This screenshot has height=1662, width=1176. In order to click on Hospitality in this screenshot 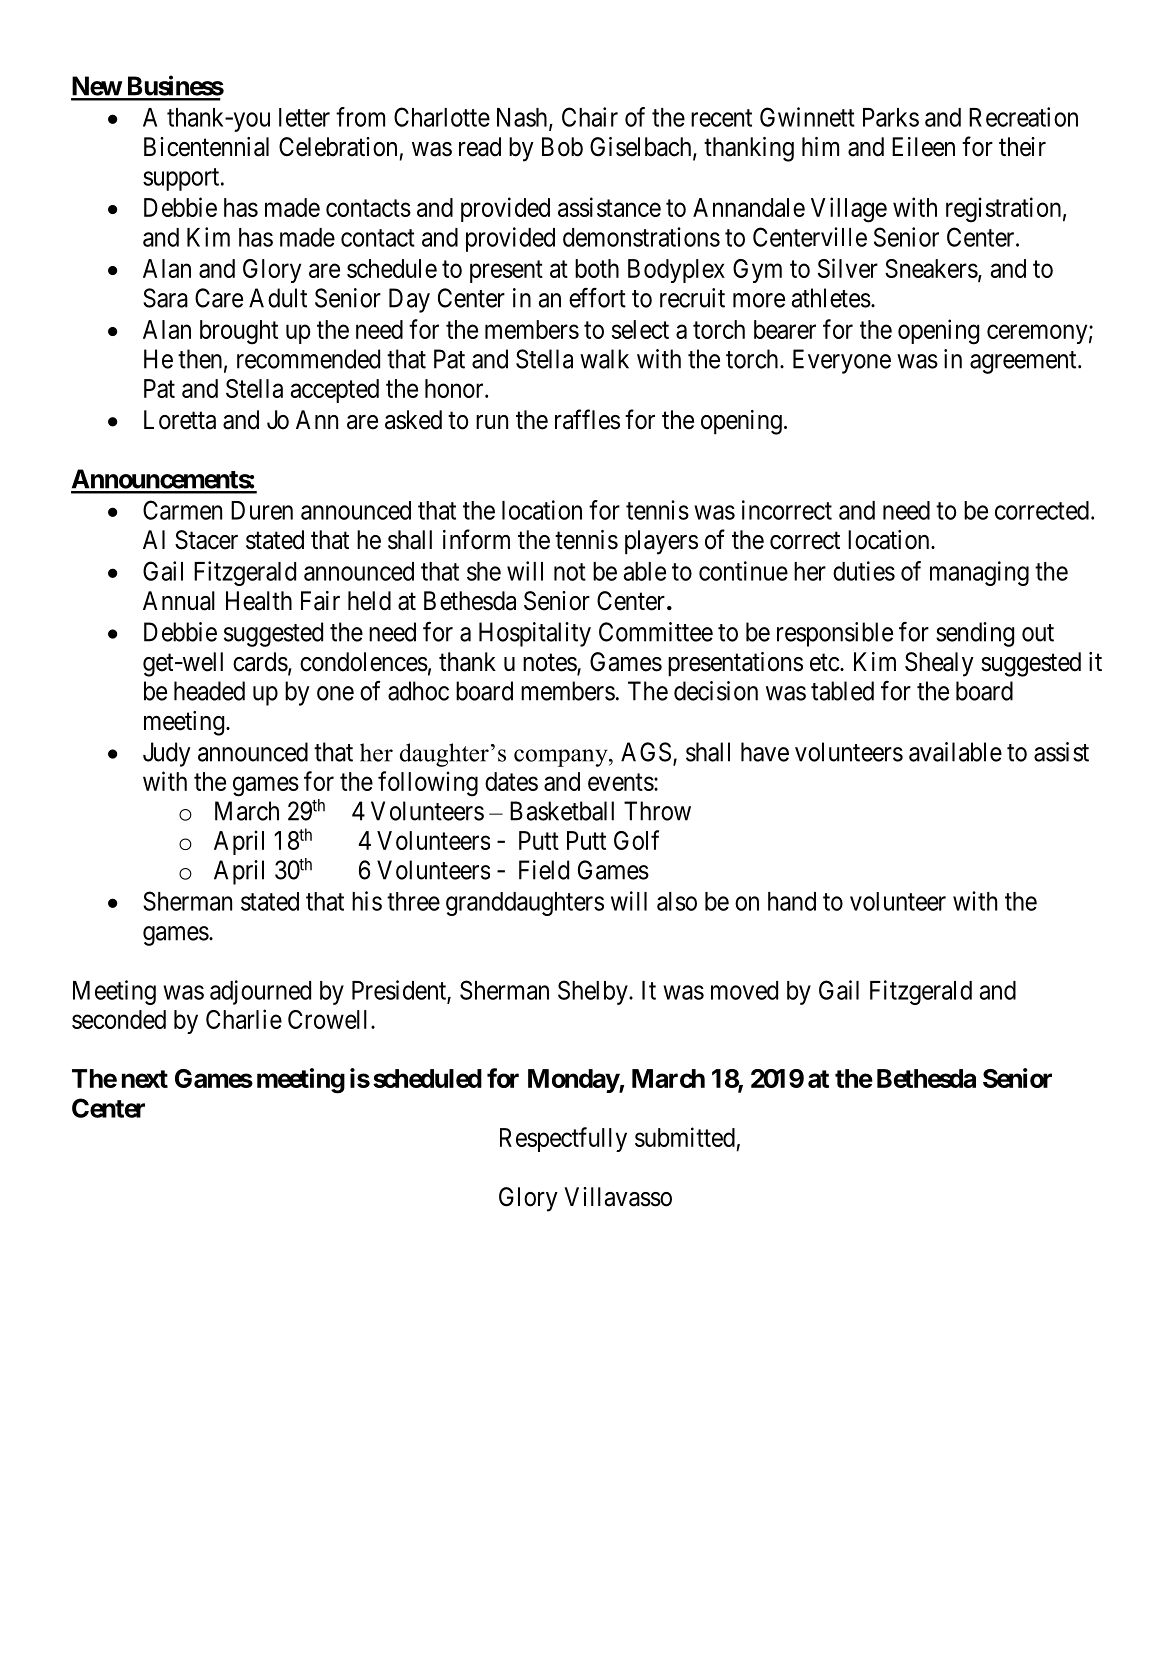, I will do `click(535, 634)`.
